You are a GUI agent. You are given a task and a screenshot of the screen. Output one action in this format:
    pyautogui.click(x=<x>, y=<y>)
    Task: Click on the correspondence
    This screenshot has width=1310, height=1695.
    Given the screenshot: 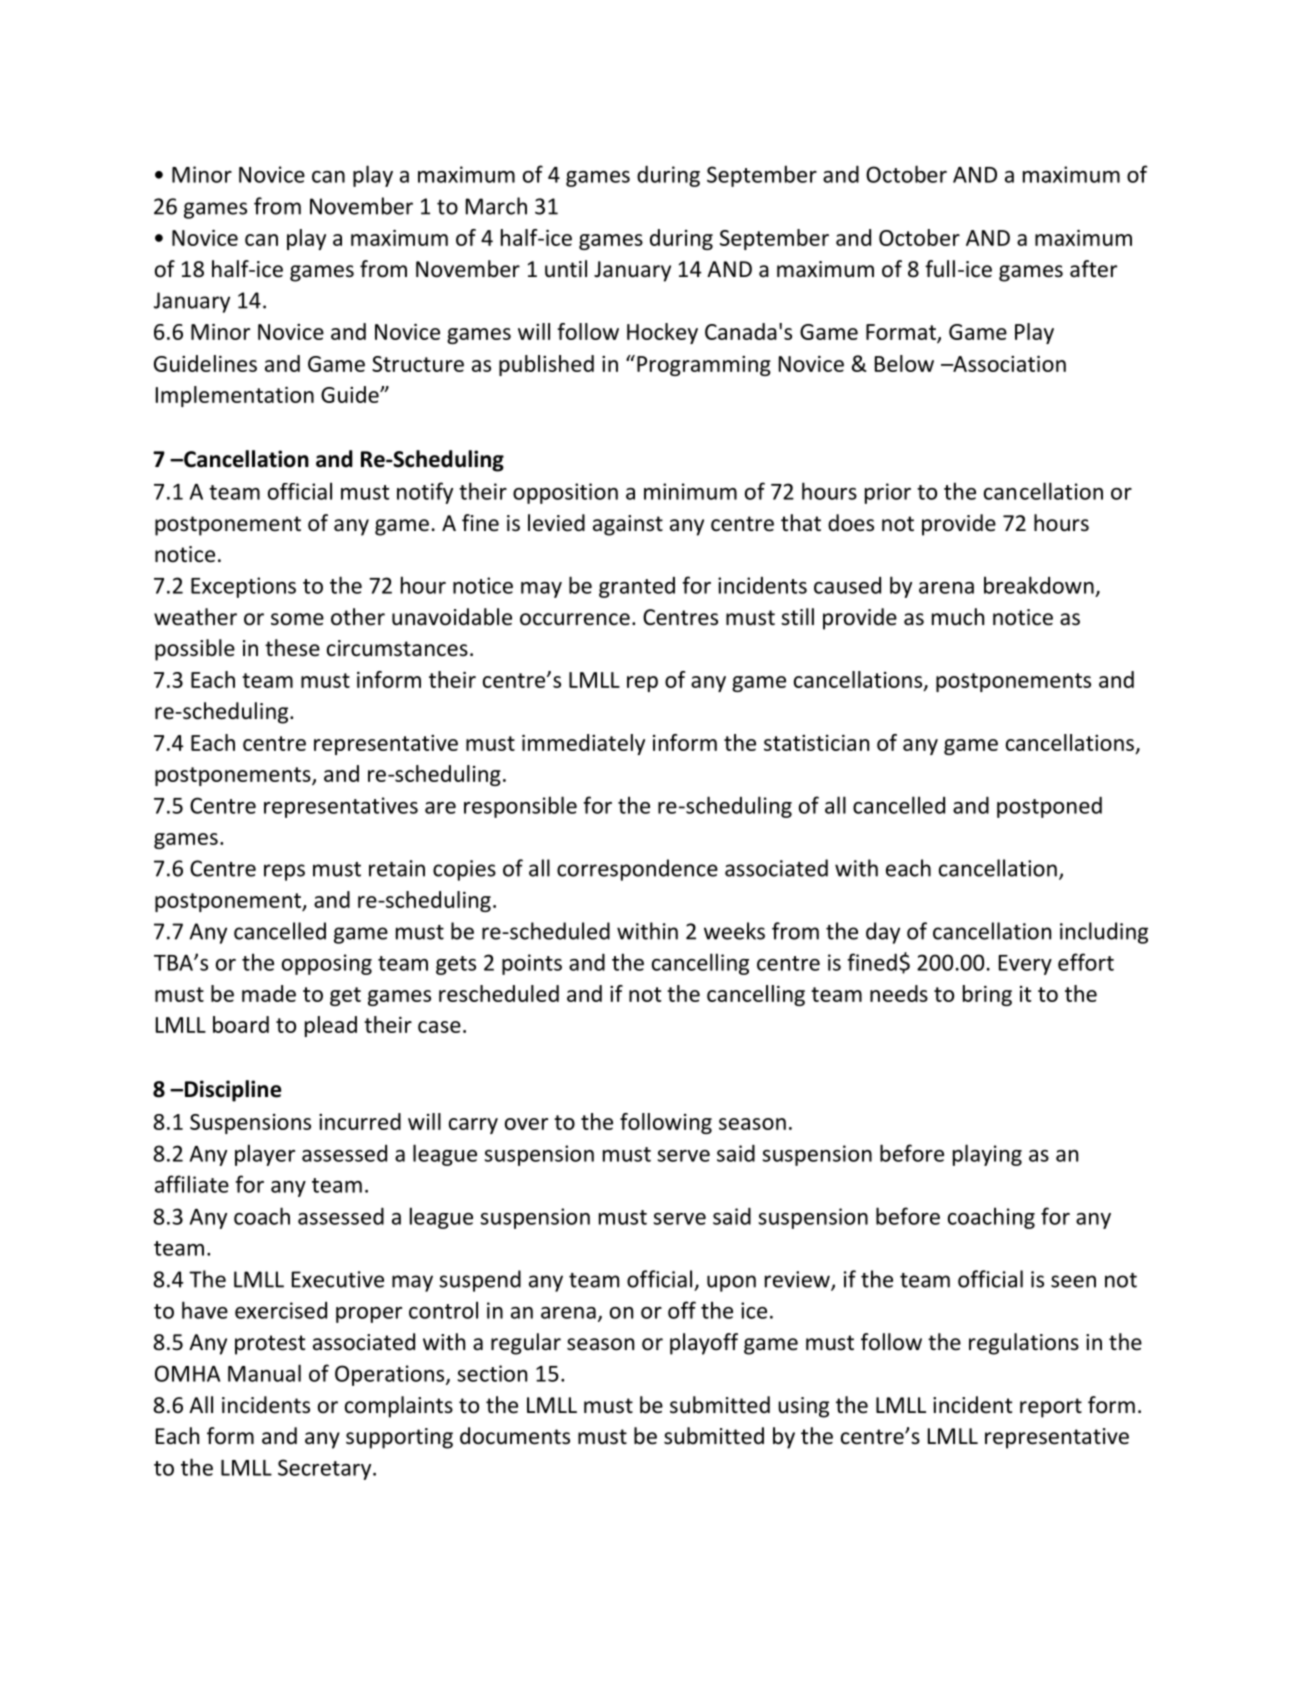 What is the action you would take?
    pyautogui.click(x=637, y=870)
